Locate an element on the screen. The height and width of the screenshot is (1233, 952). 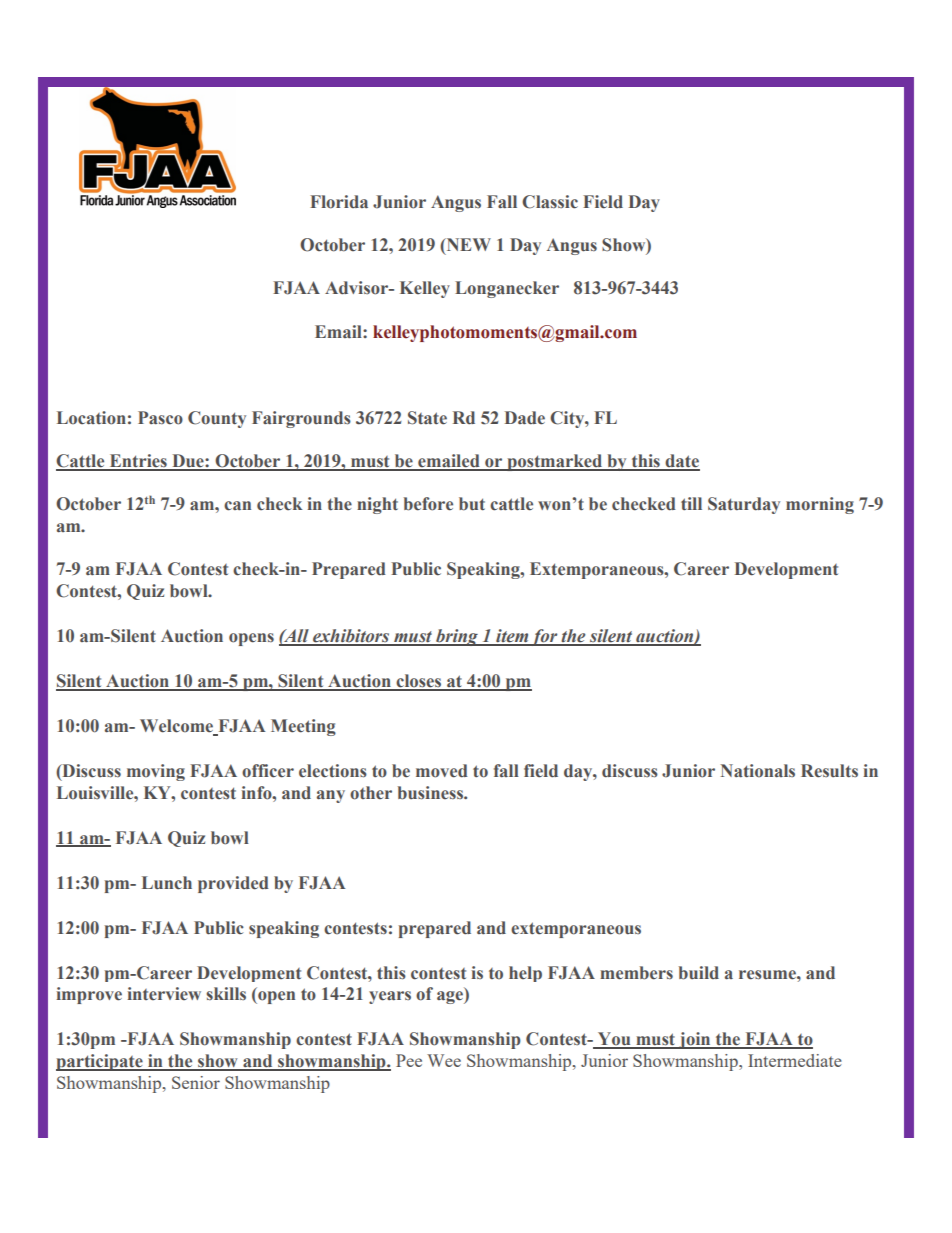
provided is located at coordinates (233, 884).
